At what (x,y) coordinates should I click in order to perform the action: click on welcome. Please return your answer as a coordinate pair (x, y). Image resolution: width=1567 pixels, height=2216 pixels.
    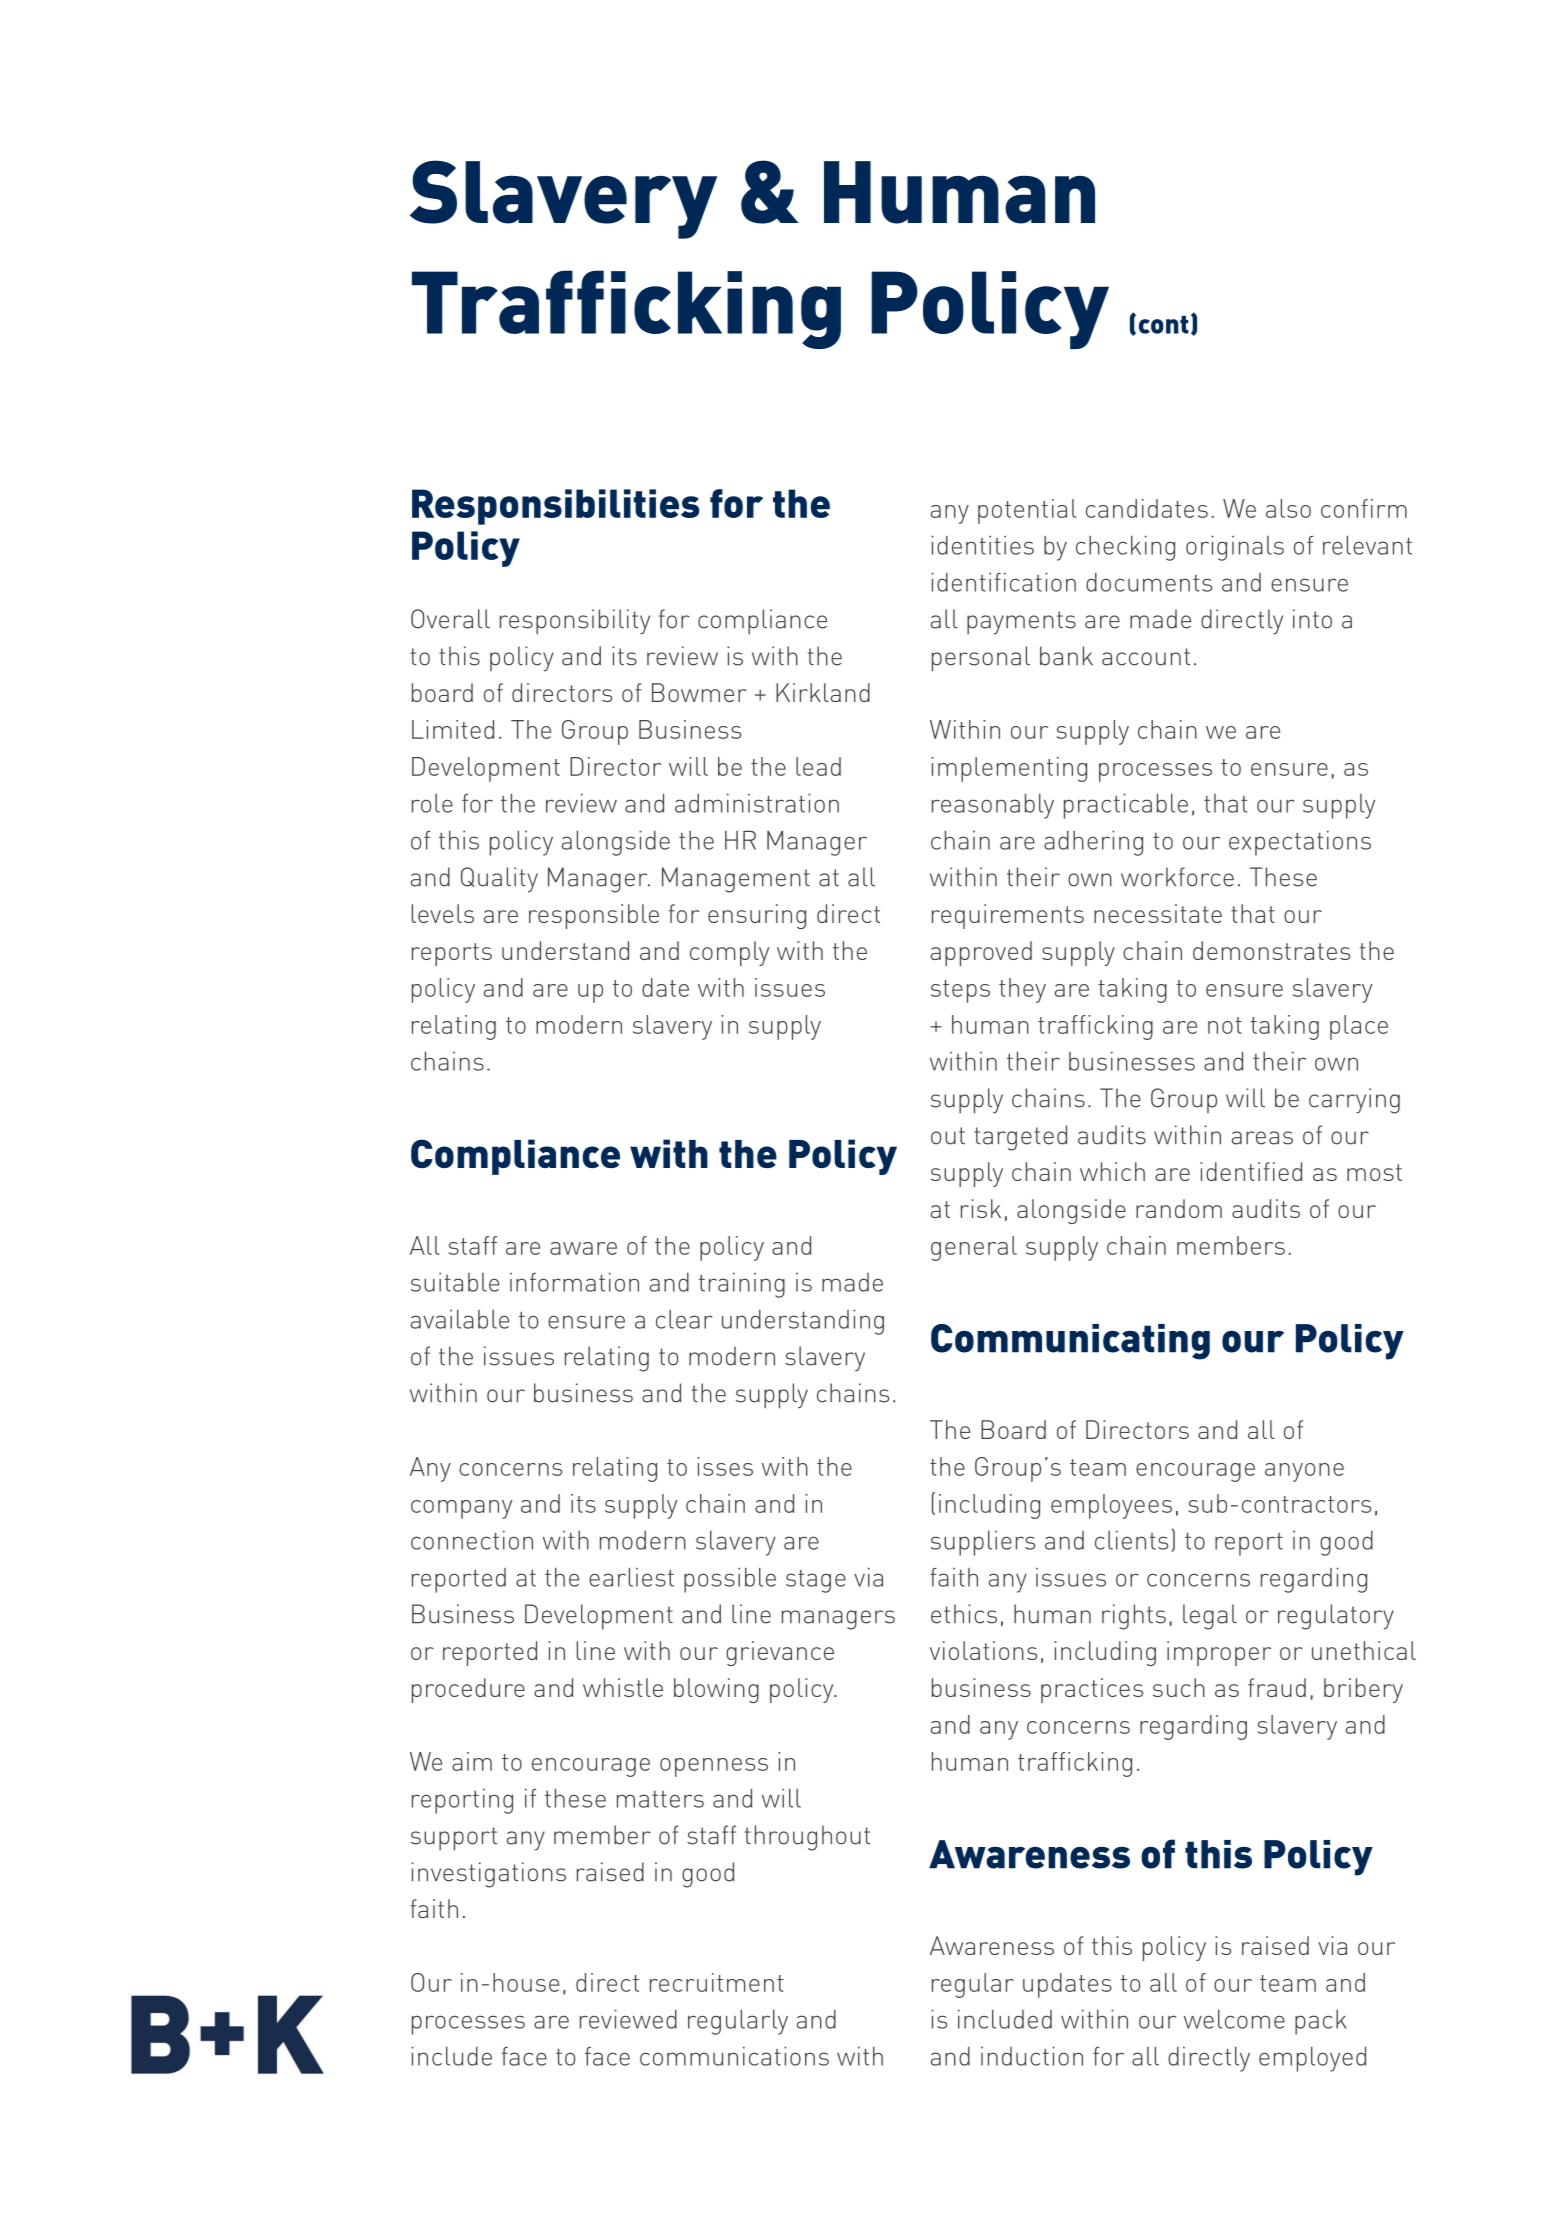
    Looking at the image, I should click on (1234, 2019).
